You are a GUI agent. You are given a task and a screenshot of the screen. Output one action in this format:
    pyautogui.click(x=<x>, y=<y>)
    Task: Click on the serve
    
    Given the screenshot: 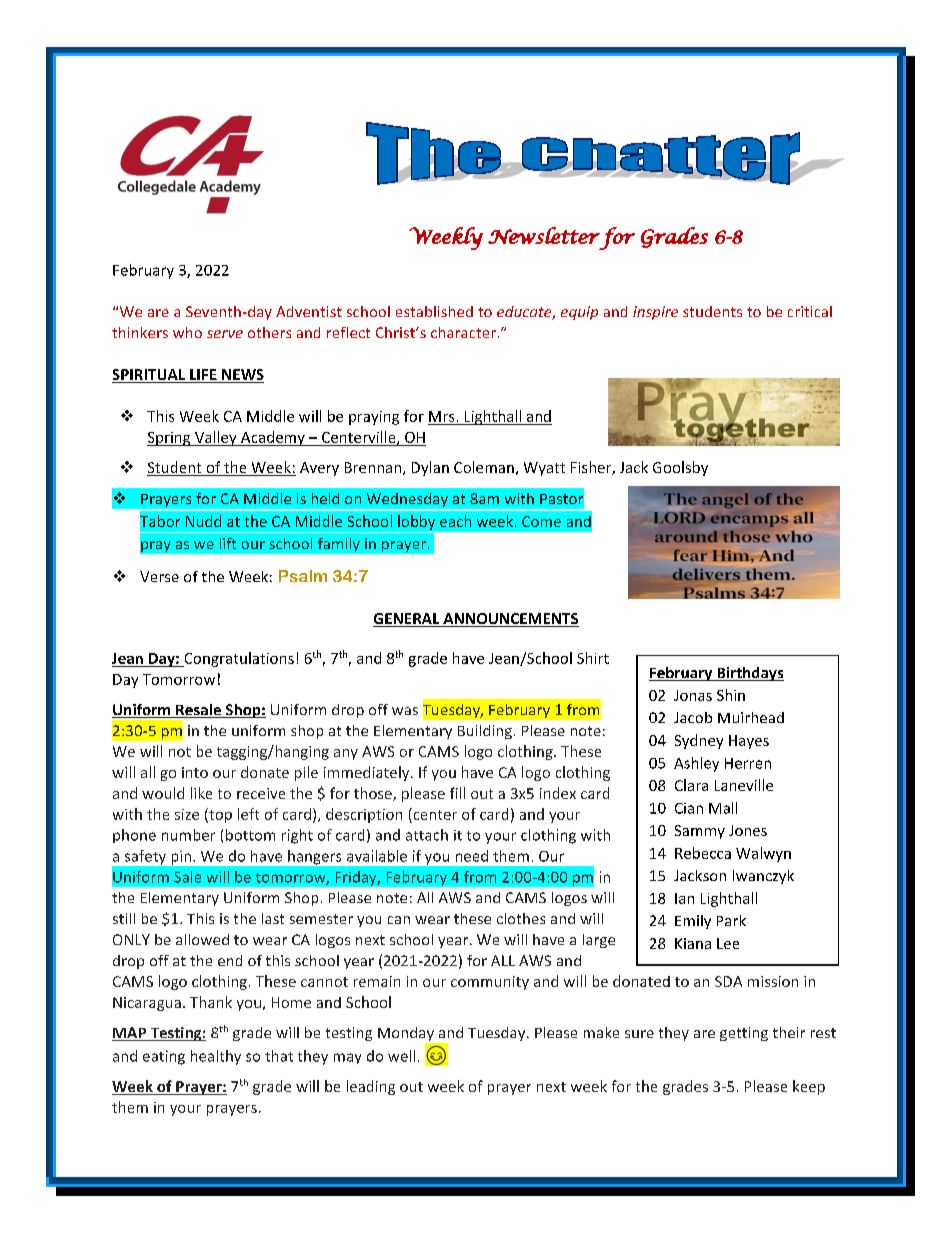 What is the action you would take?
    pyautogui.click(x=225, y=334)
